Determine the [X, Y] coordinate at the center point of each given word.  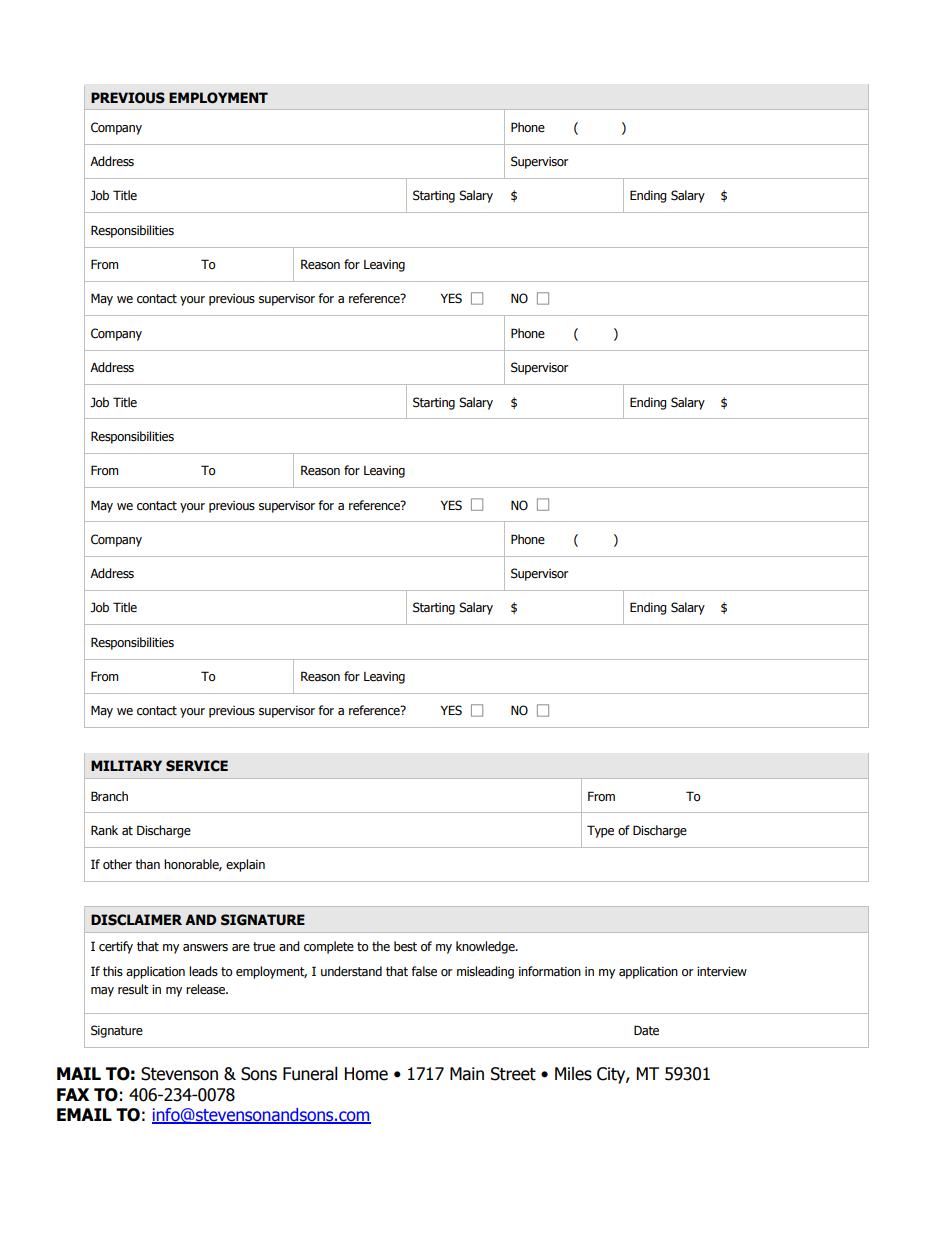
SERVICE [197, 766]
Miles [573, 1074]
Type [600, 831]
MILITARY [126, 765]
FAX [73, 1094]
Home [366, 1074]
